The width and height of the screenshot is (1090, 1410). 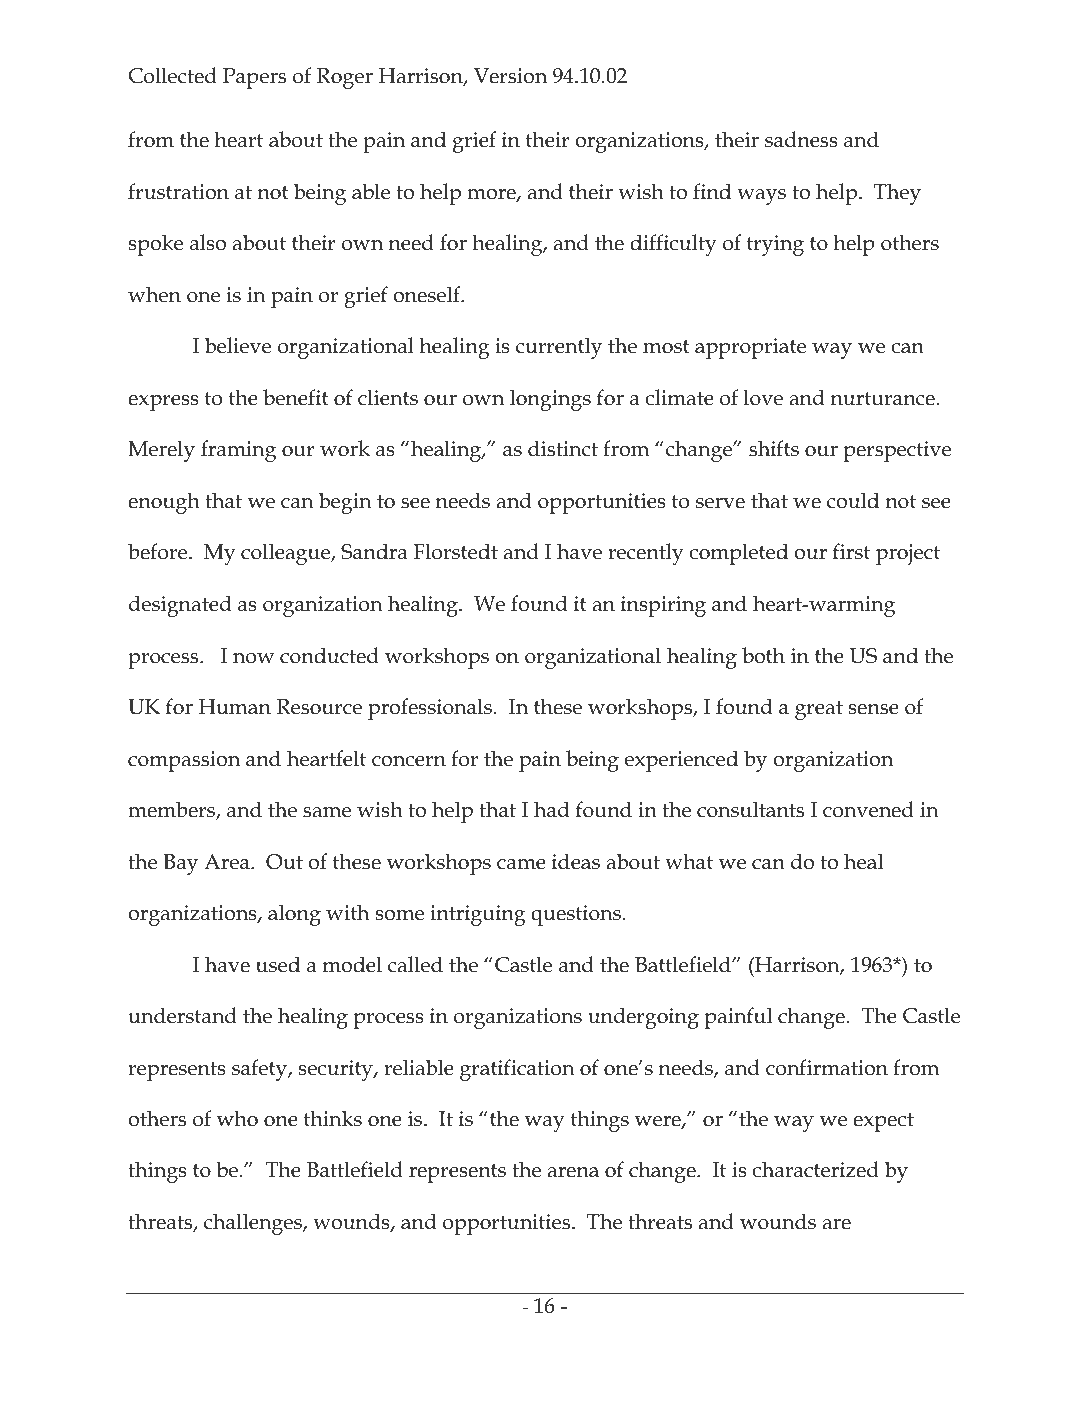 What do you see at coordinates (254, 1224) in the screenshot?
I see `challenges` at bounding box center [254, 1224].
